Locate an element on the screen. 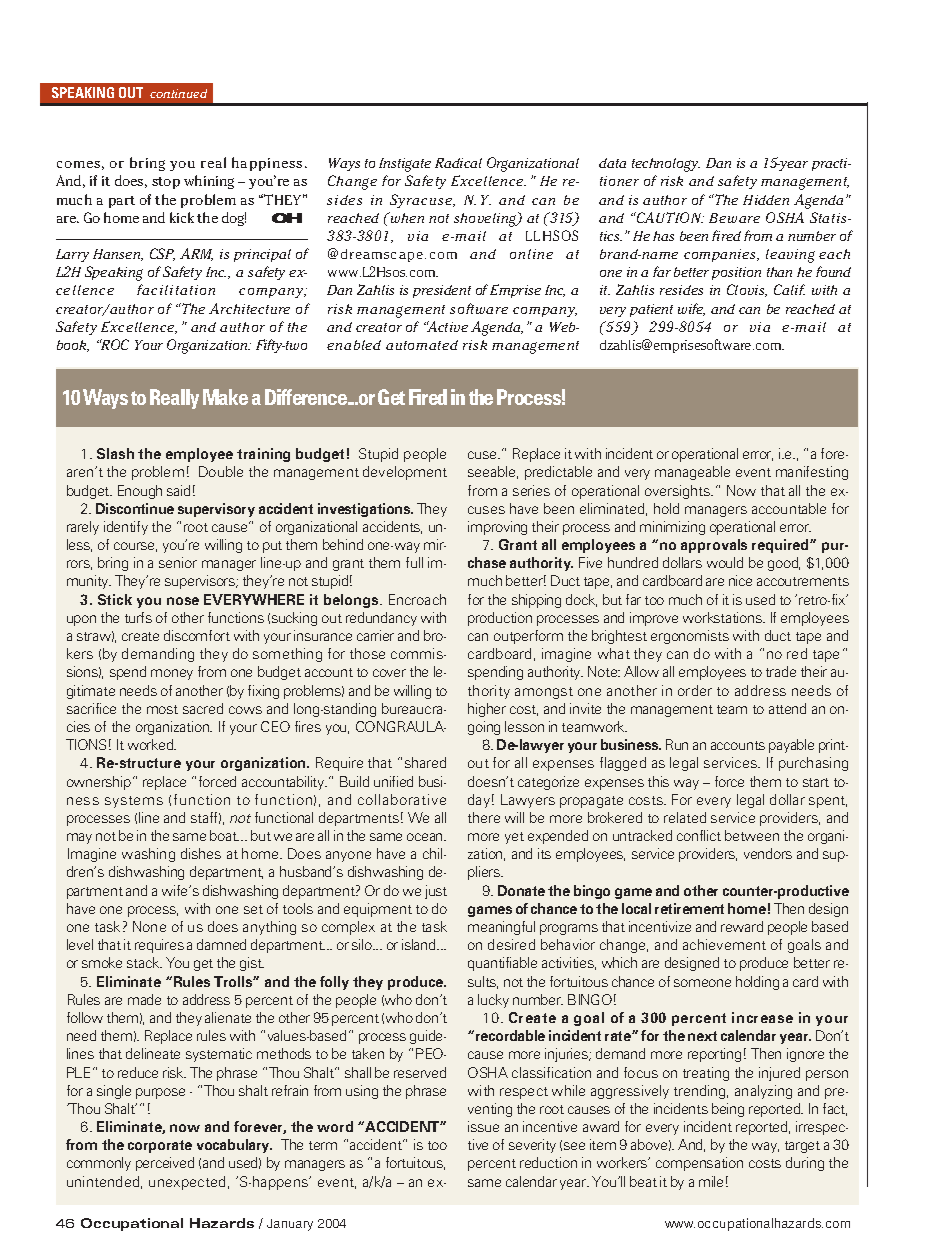 The height and width of the screenshot is (1250, 952). unexpected is located at coordinates (187, 1183).
